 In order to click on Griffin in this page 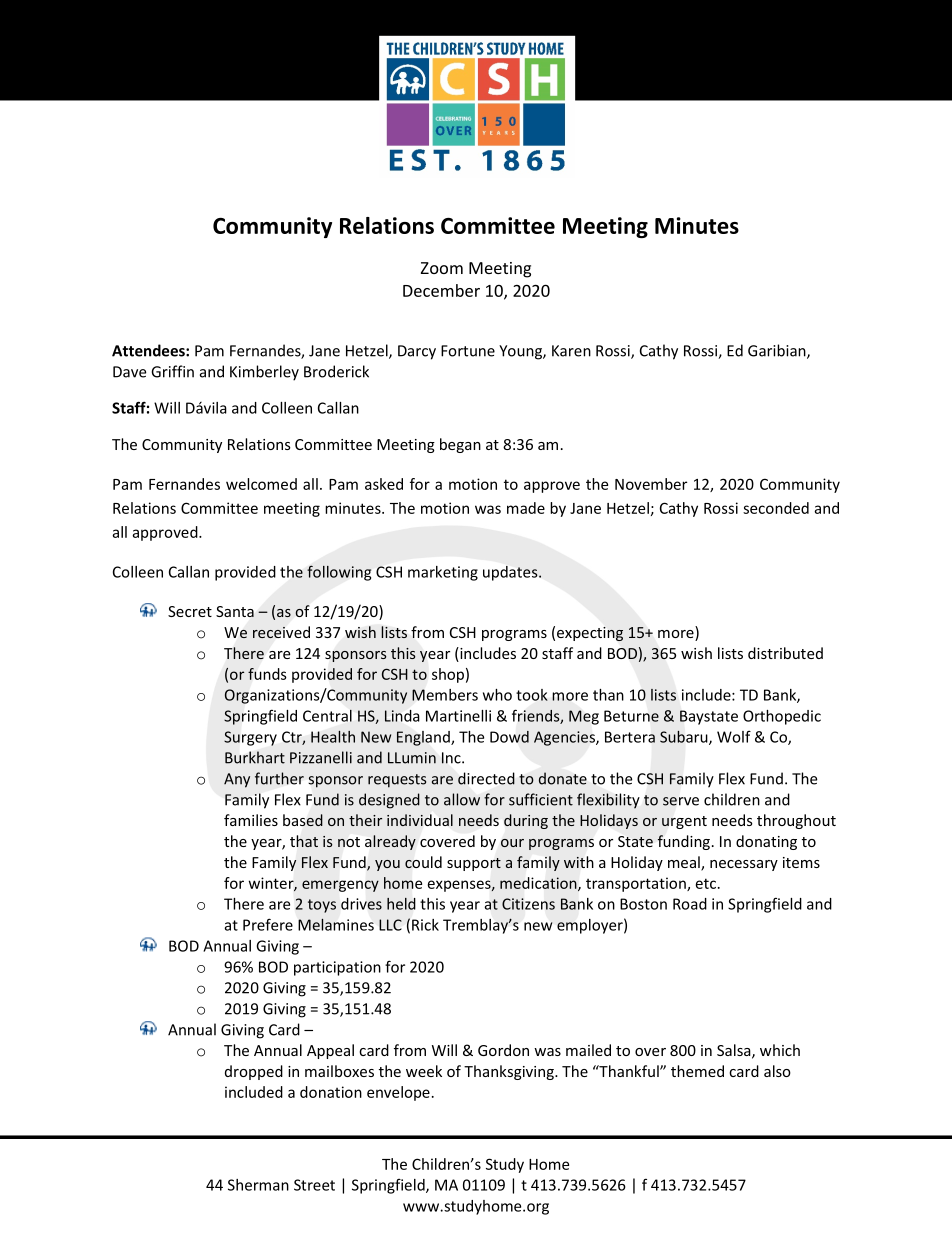, I will do `click(172, 371)`.
